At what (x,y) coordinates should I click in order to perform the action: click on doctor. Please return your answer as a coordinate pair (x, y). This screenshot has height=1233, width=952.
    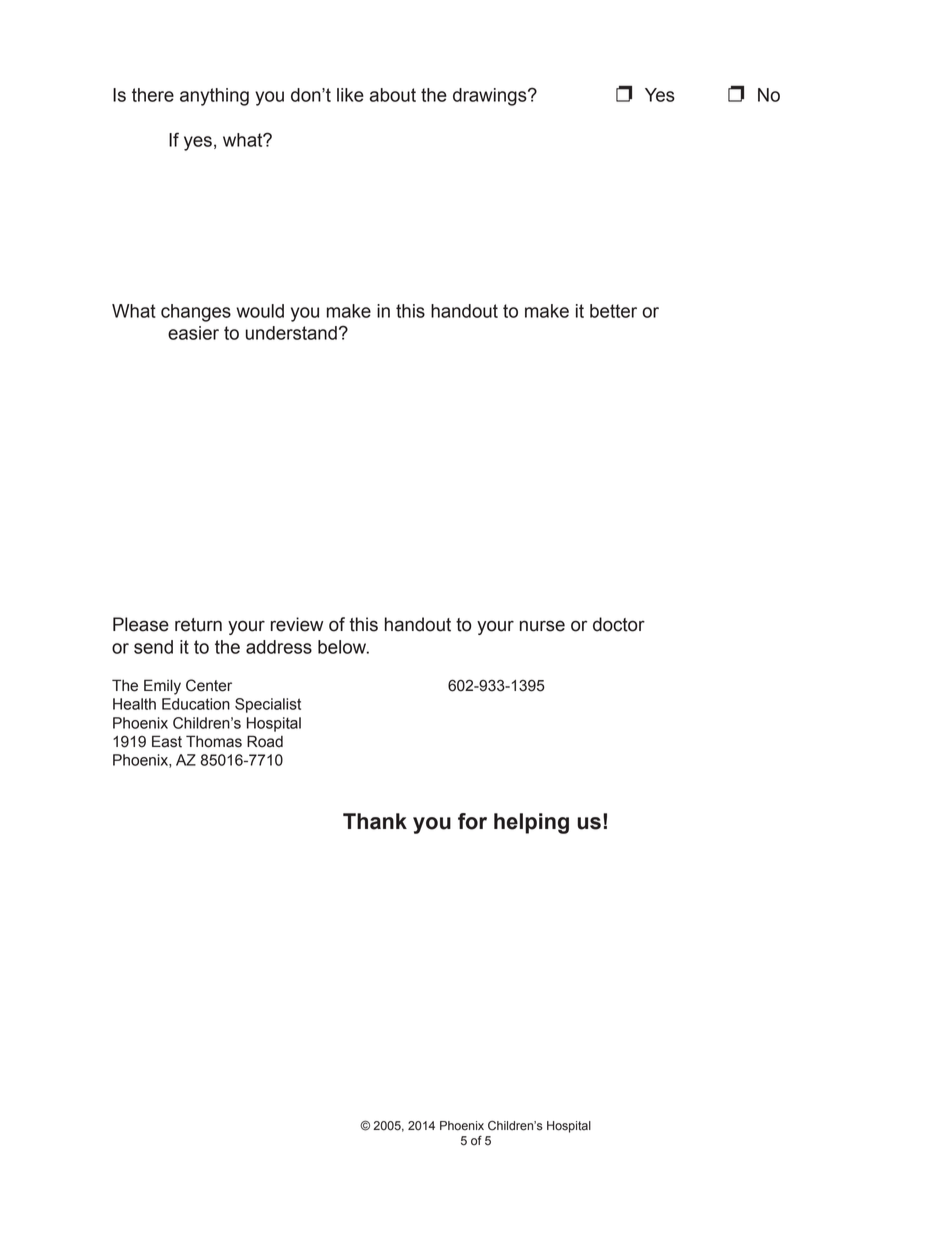
    Looking at the image, I should click on (619, 624).
